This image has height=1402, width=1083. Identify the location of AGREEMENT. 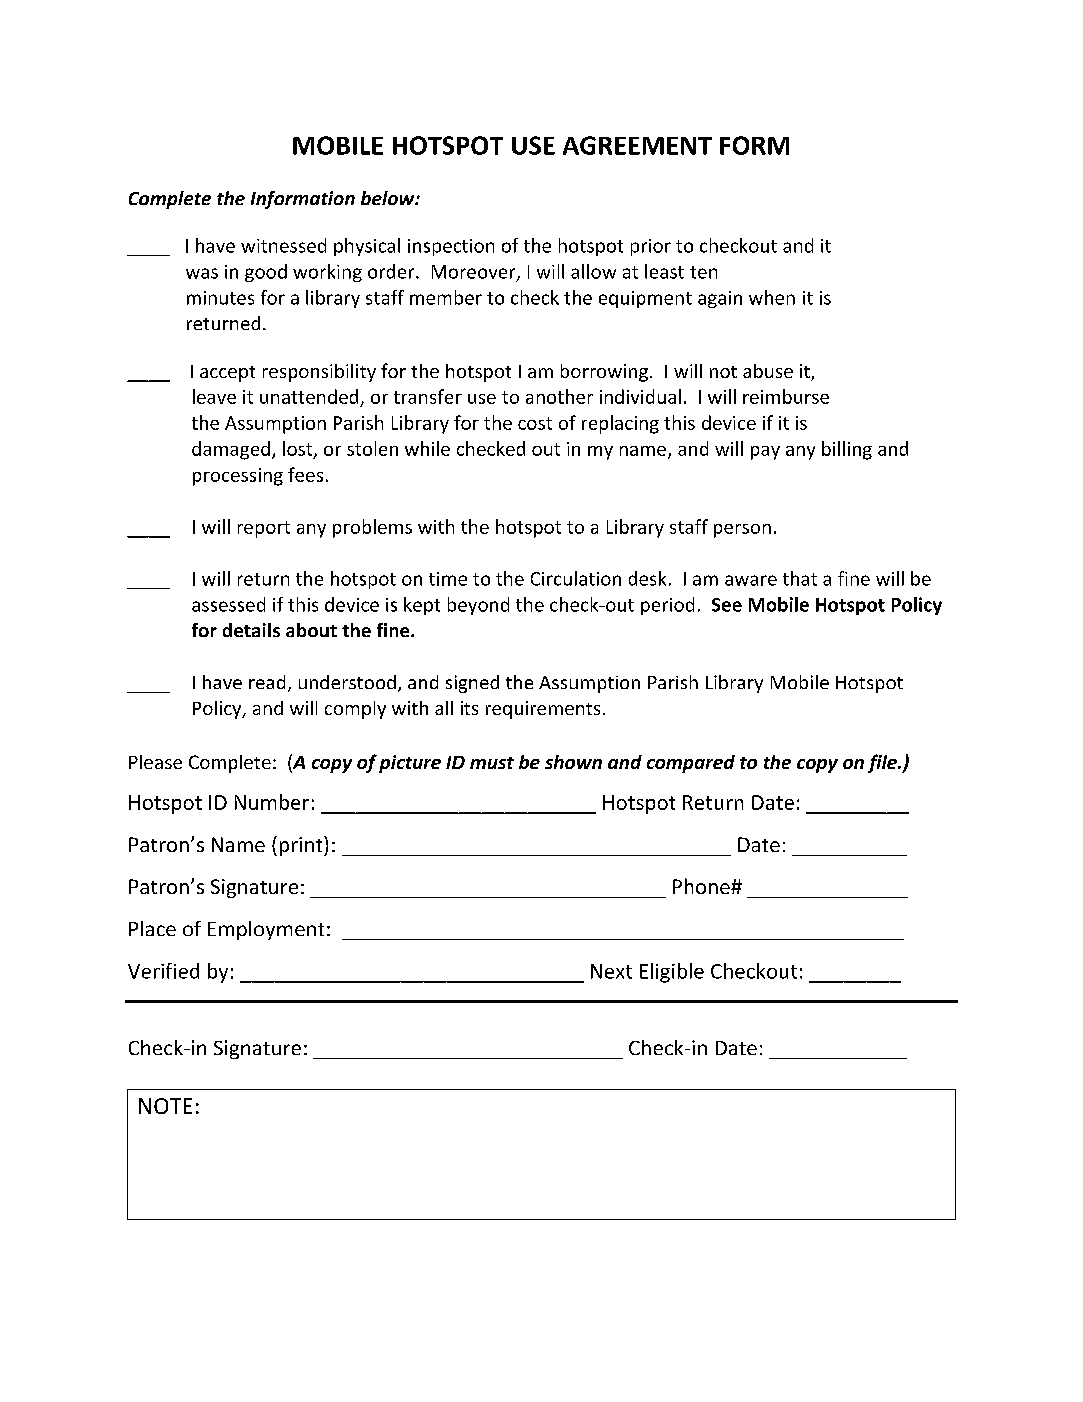
(637, 145).
